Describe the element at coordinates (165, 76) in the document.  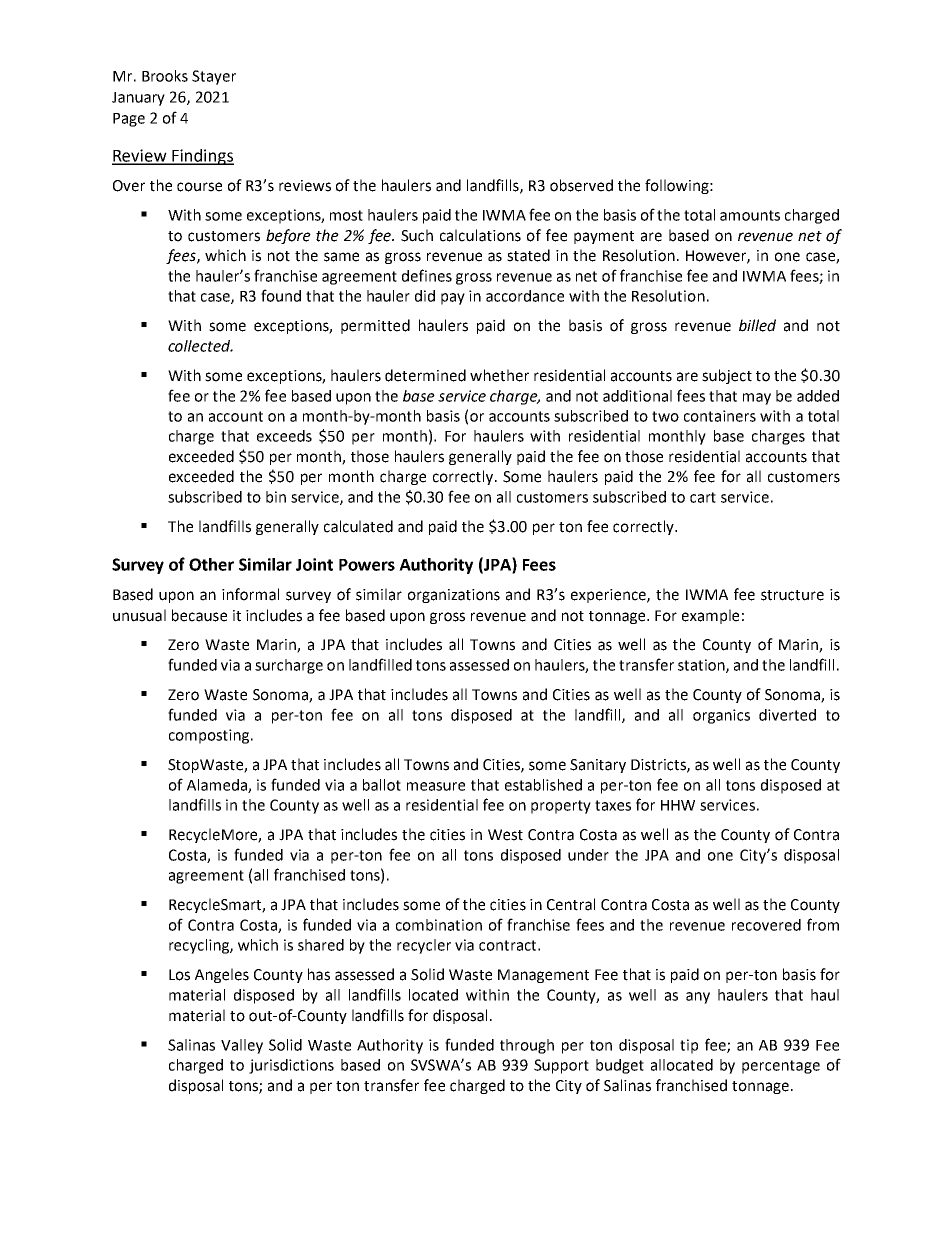
I see `Brooks` at that location.
